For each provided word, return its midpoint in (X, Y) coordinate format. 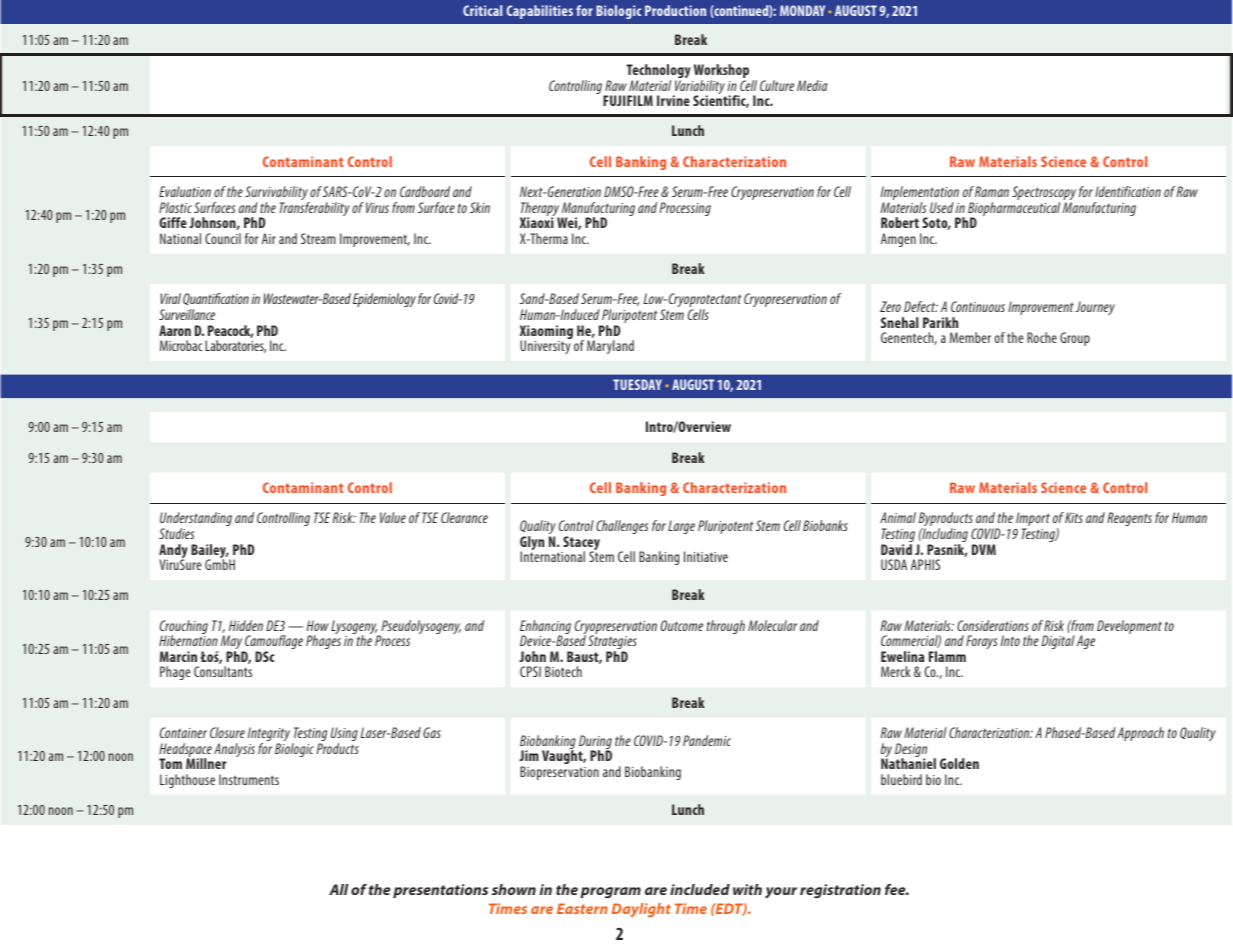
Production (675, 10)
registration (840, 891)
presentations (440, 891)
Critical (482, 10)
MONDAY (802, 10)
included (700, 889)
